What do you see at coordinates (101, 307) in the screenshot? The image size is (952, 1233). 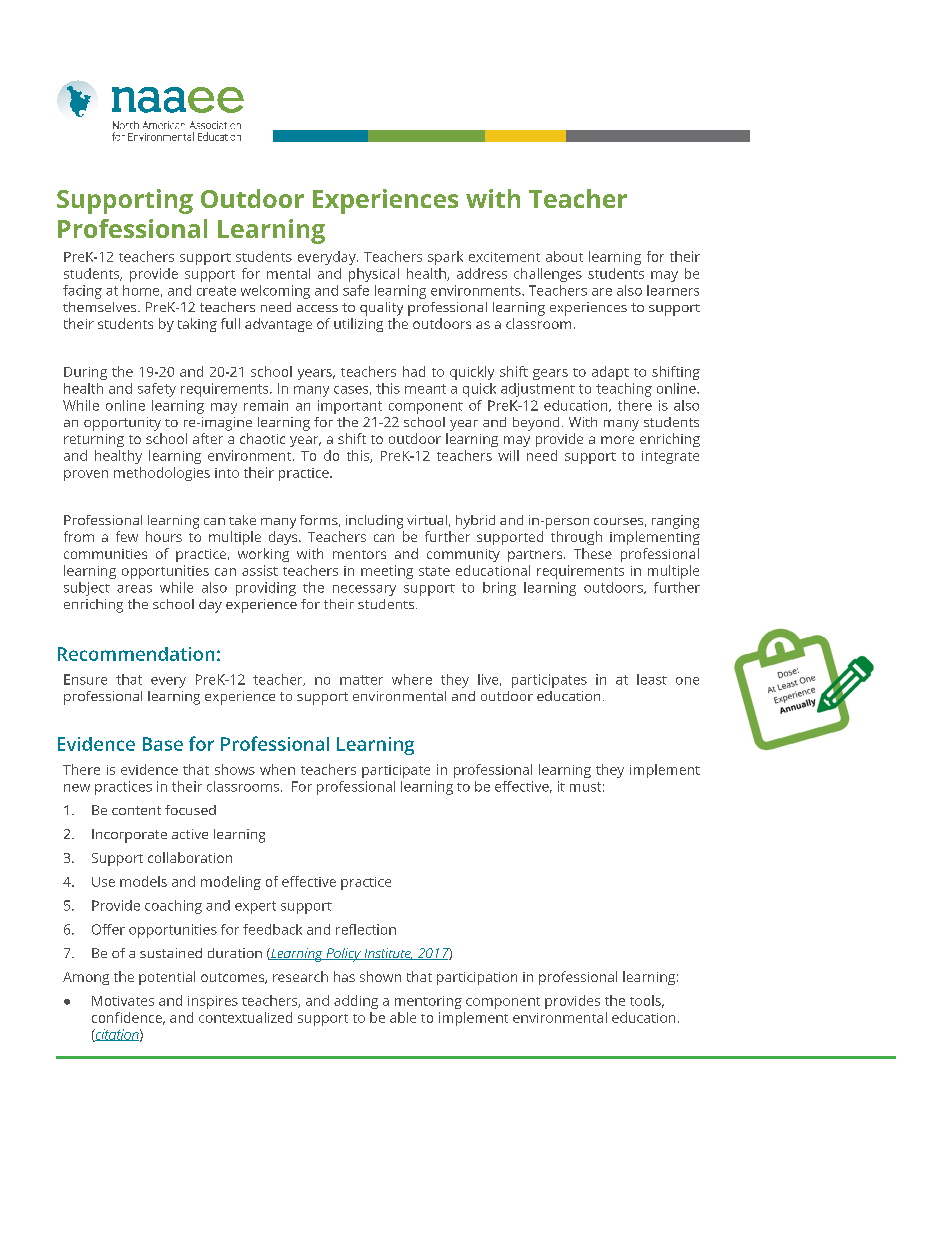 I see `themselves` at bounding box center [101, 307].
